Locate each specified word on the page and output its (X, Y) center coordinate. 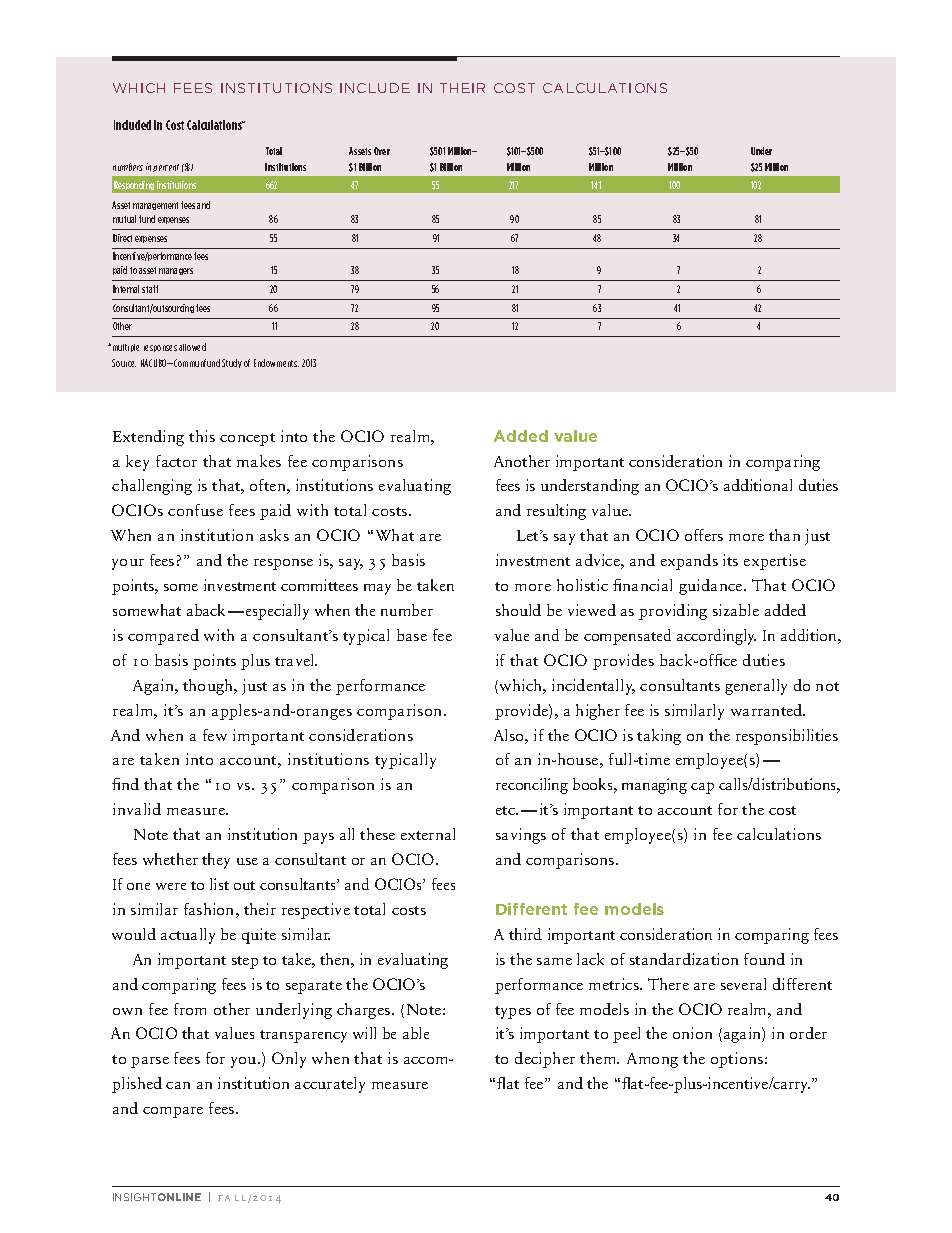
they (216, 861)
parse (150, 1062)
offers (704, 535)
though (209, 687)
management (155, 206)
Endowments (276, 363)
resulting (556, 512)
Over (382, 151)
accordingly (716, 637)
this (202, 436)
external (428, 834)
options (738, 1060)
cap (702, 788)
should (518, 610)
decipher (545, 1060)
